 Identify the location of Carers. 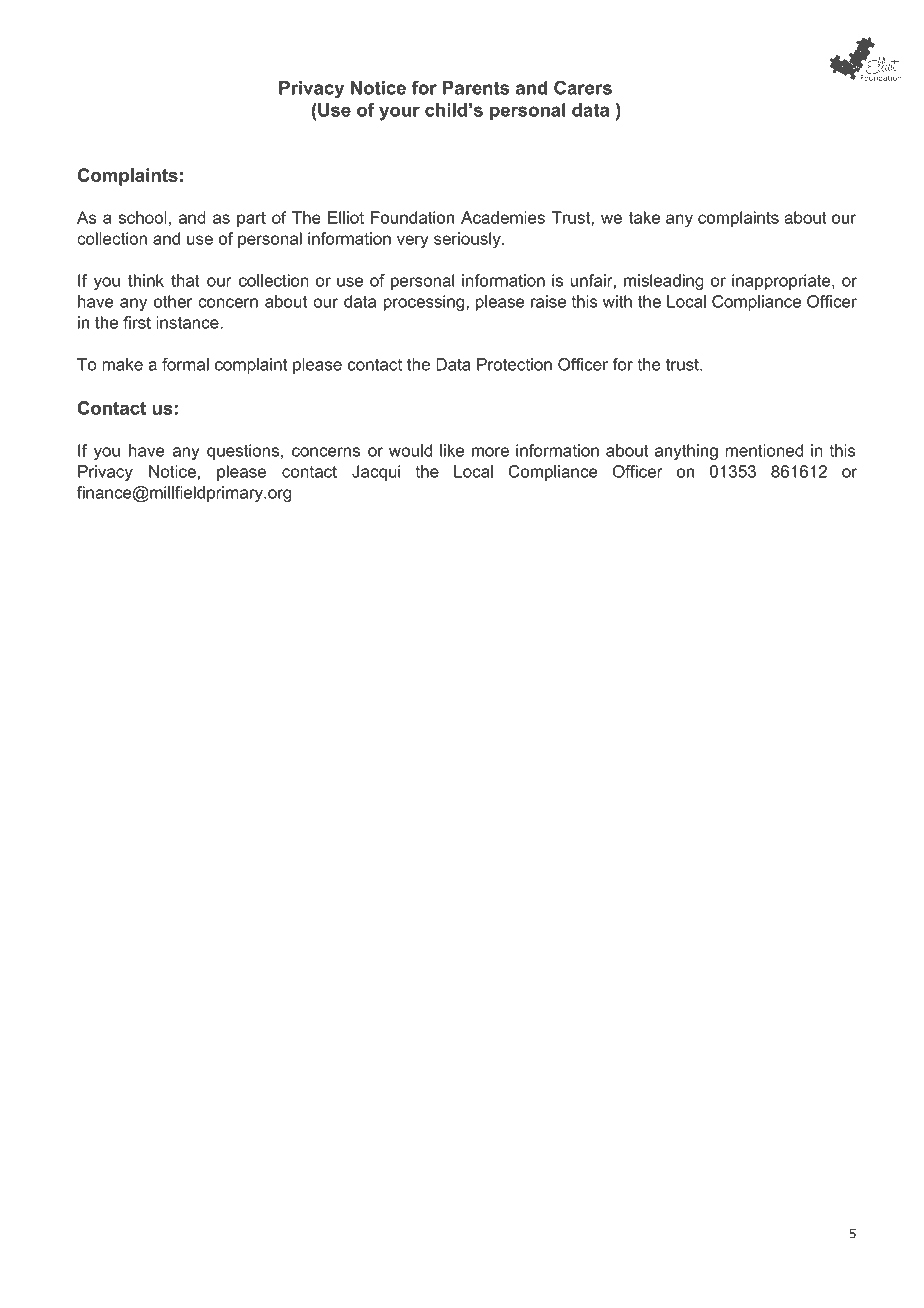
(583, 88).
